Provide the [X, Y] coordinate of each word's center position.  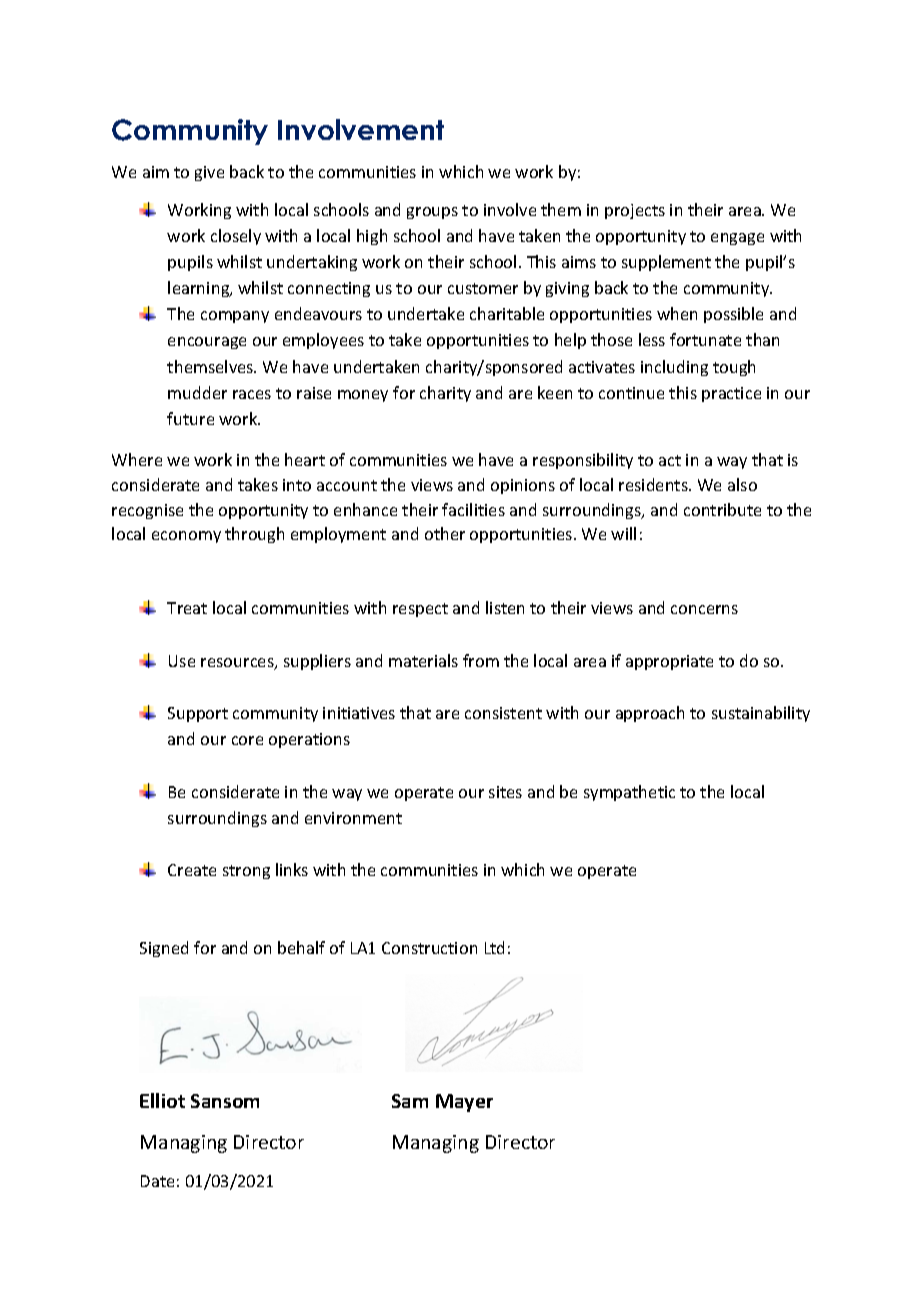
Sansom [225, 1101]
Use [182, 661]
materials [423, 660]
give [209, 173]
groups [432, 213]
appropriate [669, 662]
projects [635, 211]
